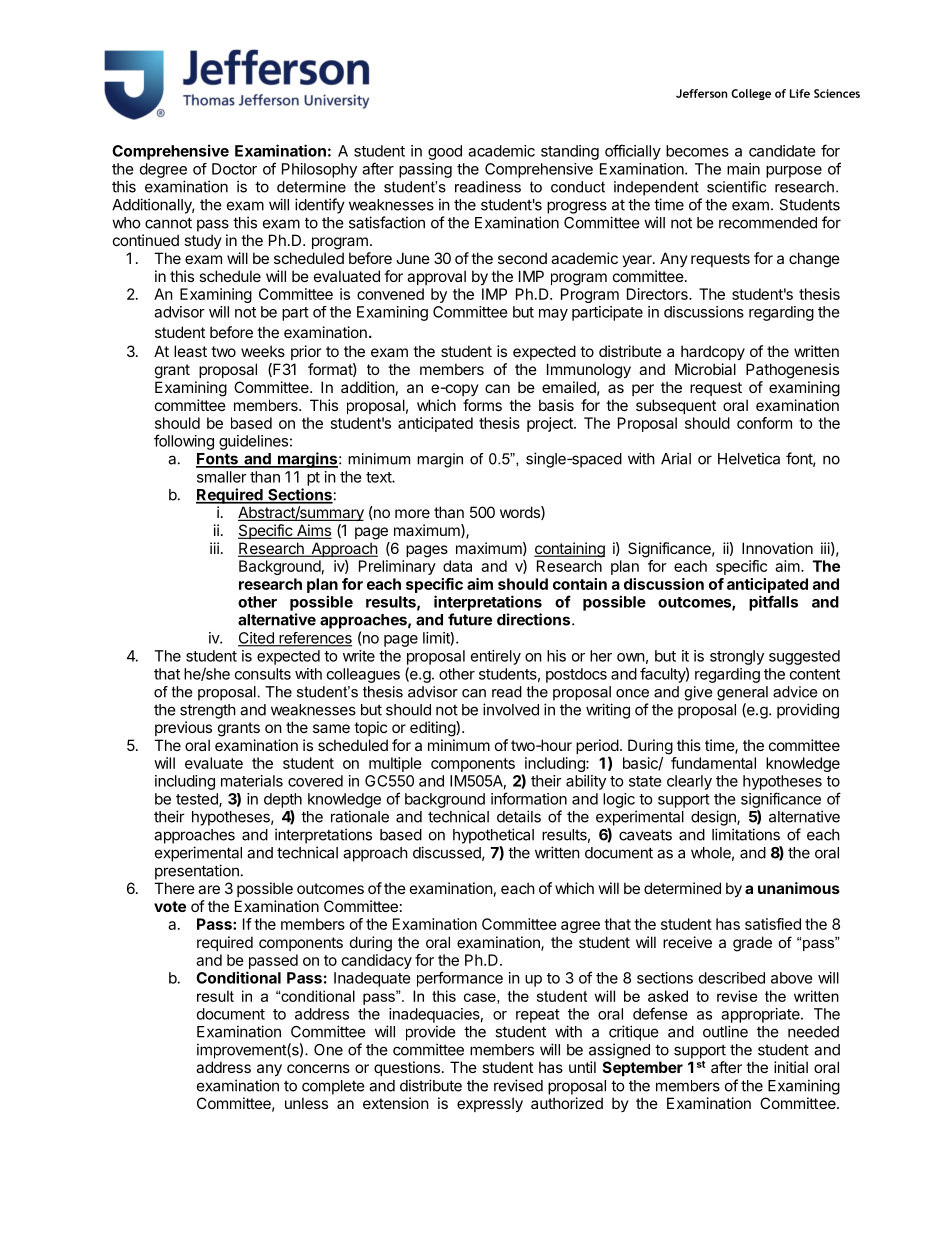 This screenshot has height=1233, width=952. I want to click on weeks, so click(263, 351).
